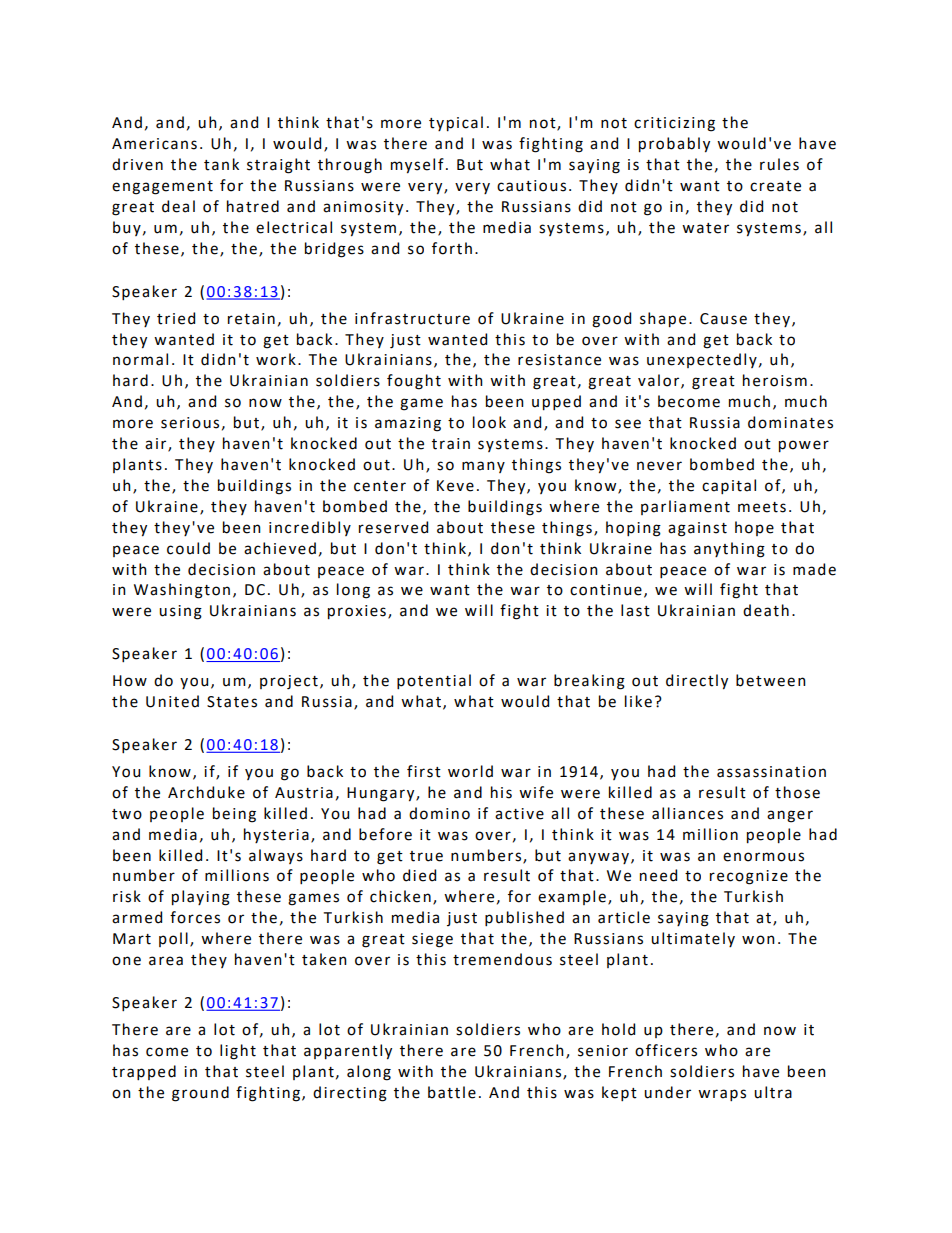 The image size is (952, 1233). I want to click on assassination, so click(771, 772).
